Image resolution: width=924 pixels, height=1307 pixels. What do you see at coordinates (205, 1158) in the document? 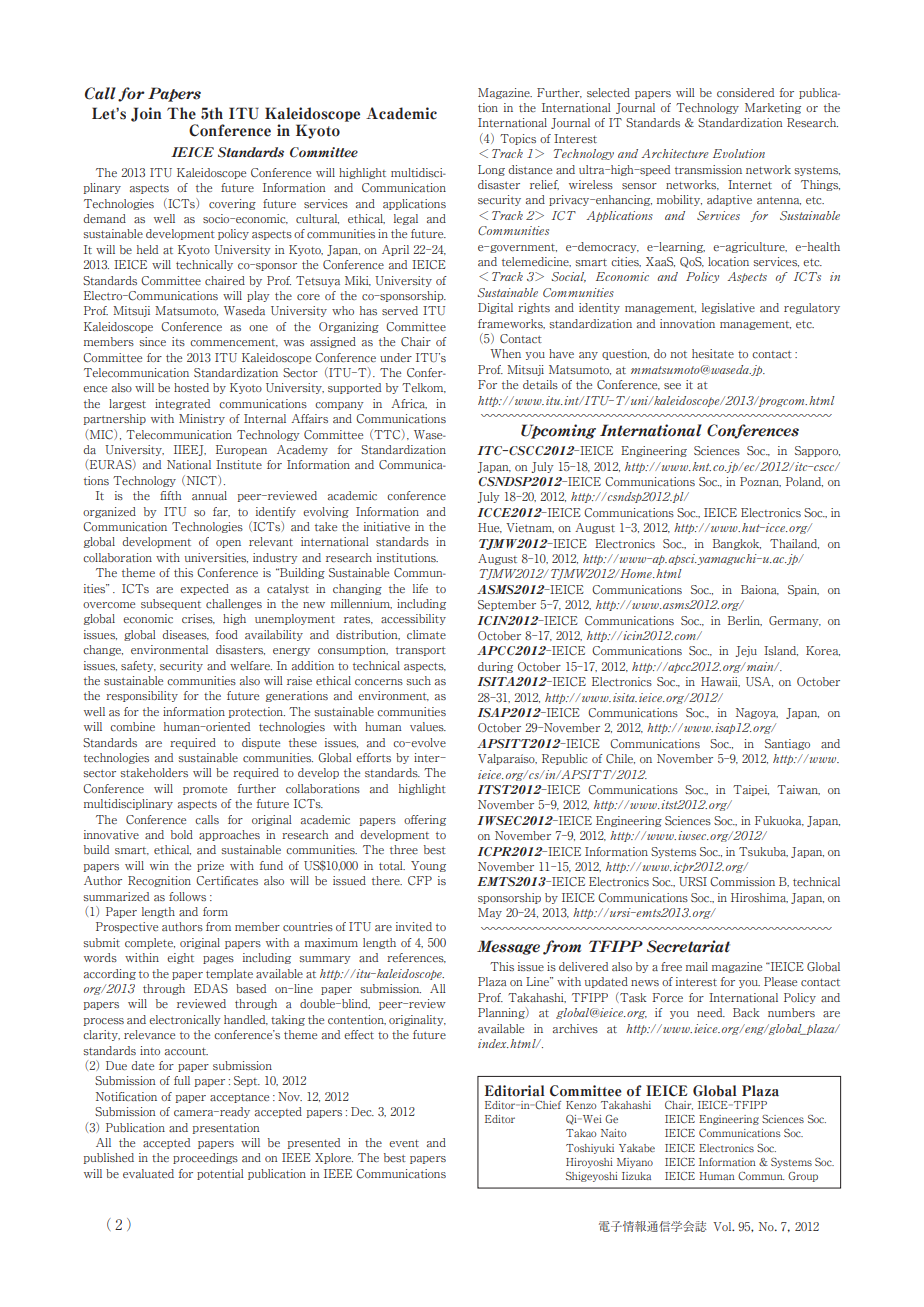
I see `proceedings` at bounding box center [205, 1158].
